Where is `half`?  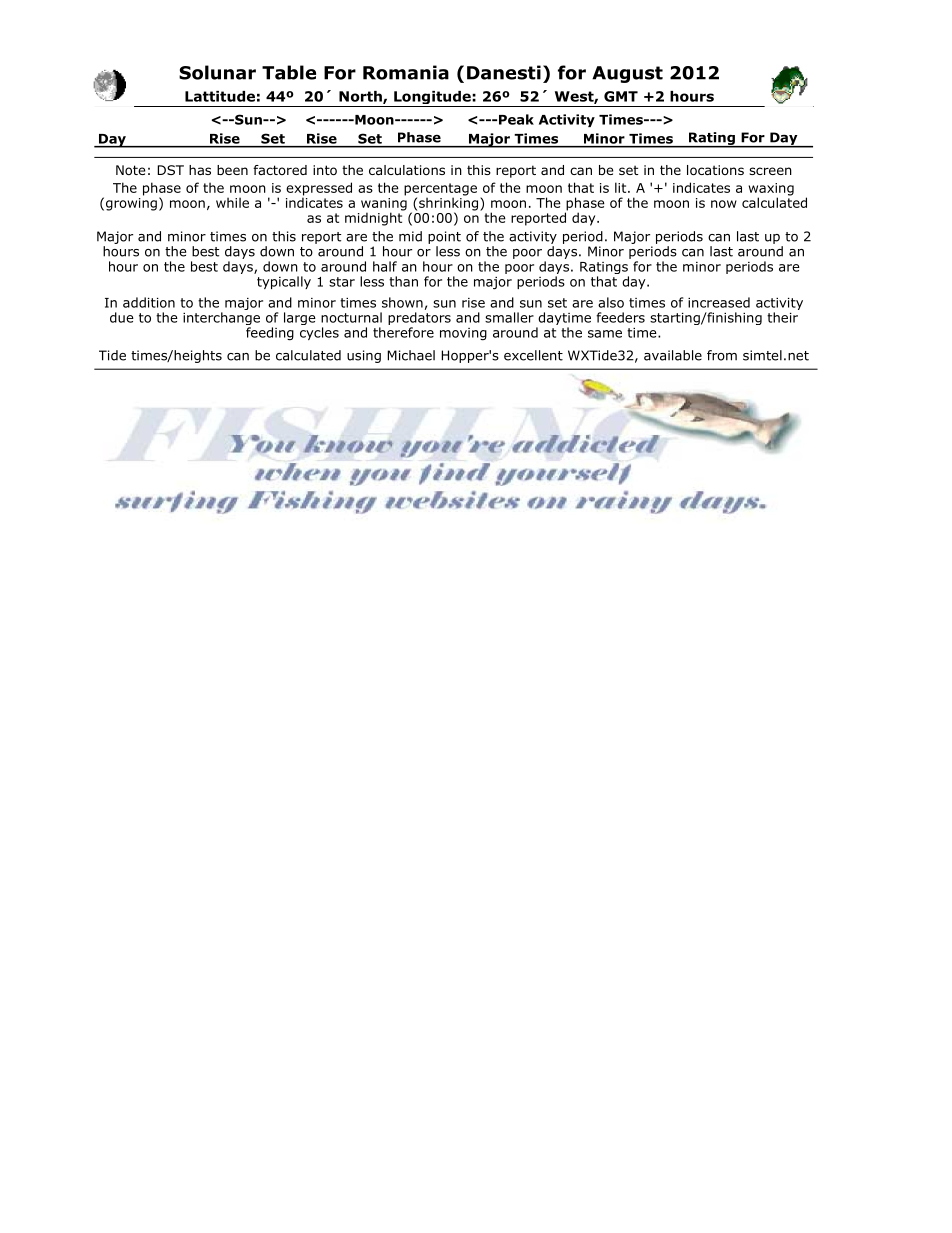
half is located at coordinates (385, 266).
